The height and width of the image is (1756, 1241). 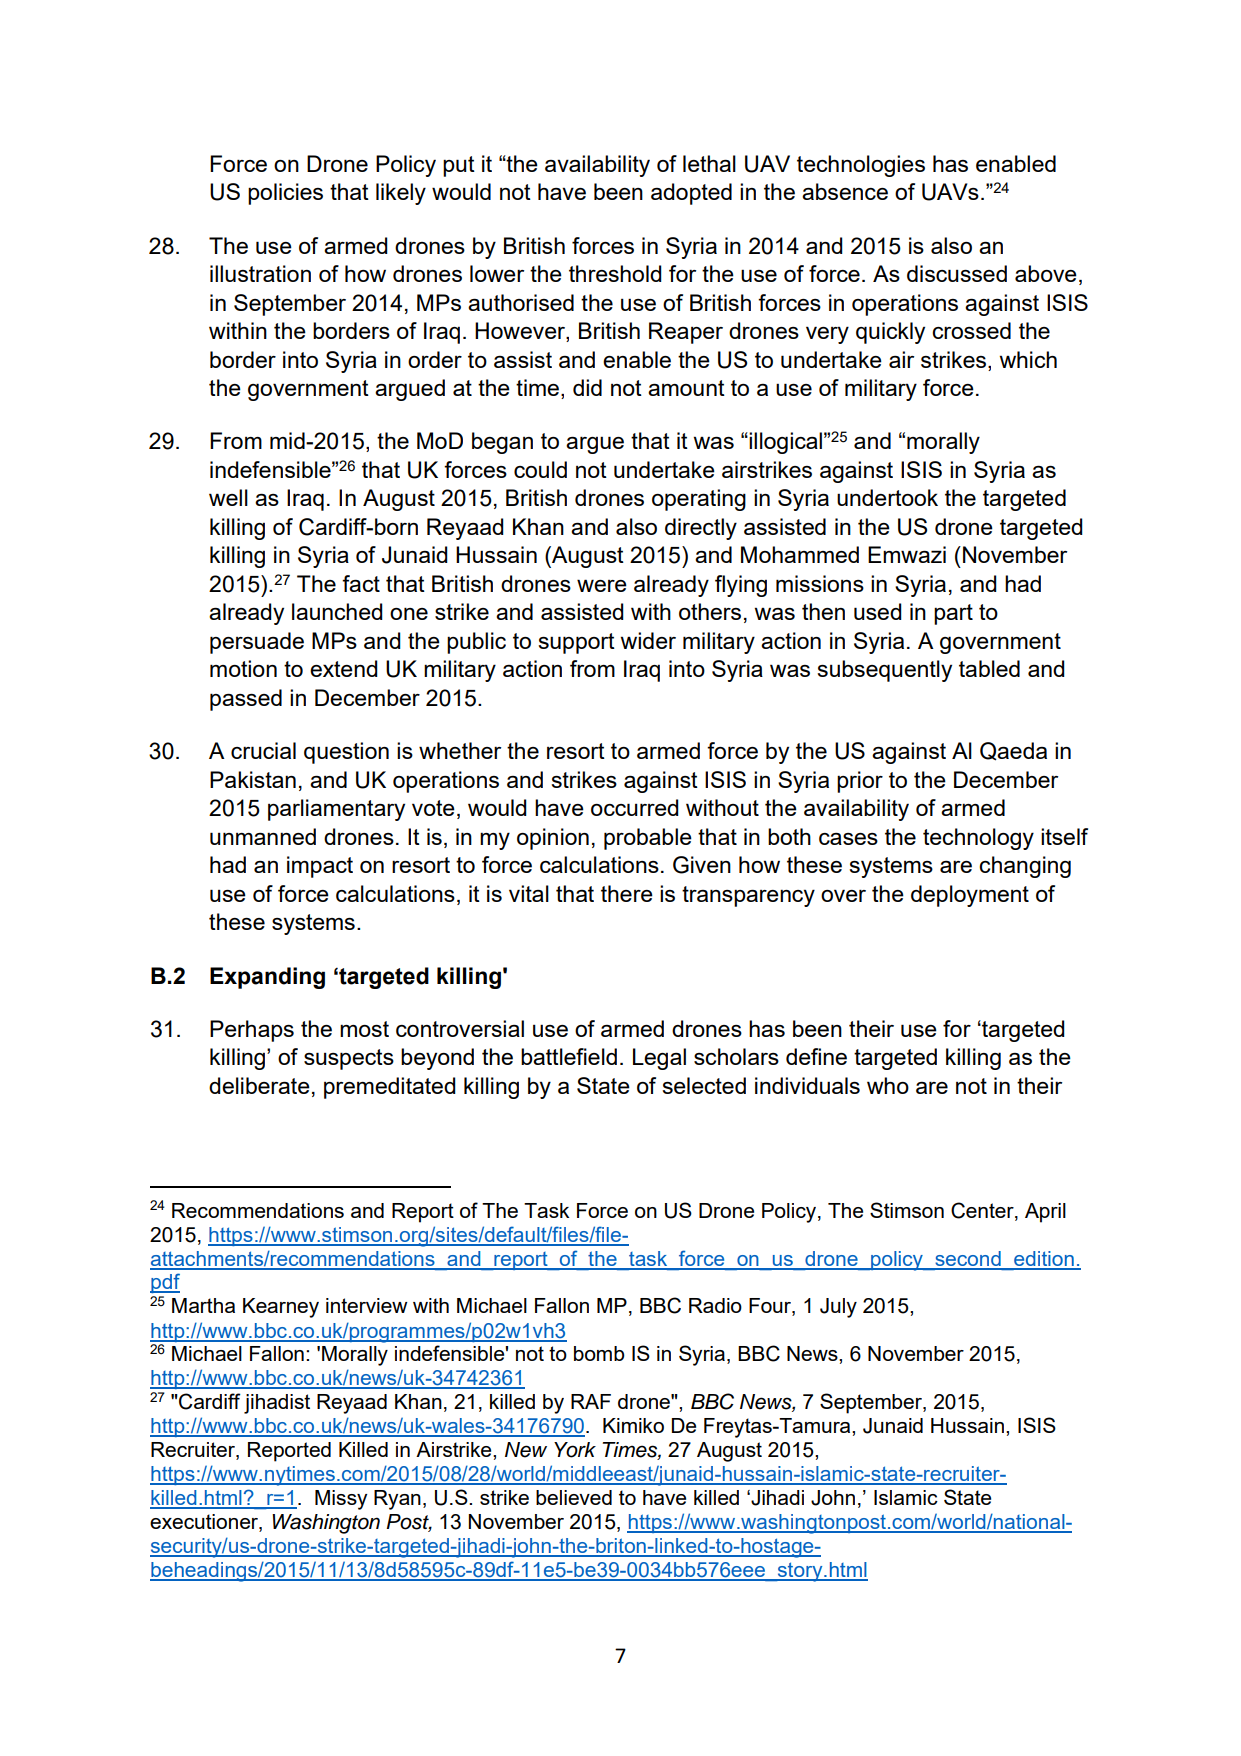 I want to click on tabled, so click(x=989, y=668).
